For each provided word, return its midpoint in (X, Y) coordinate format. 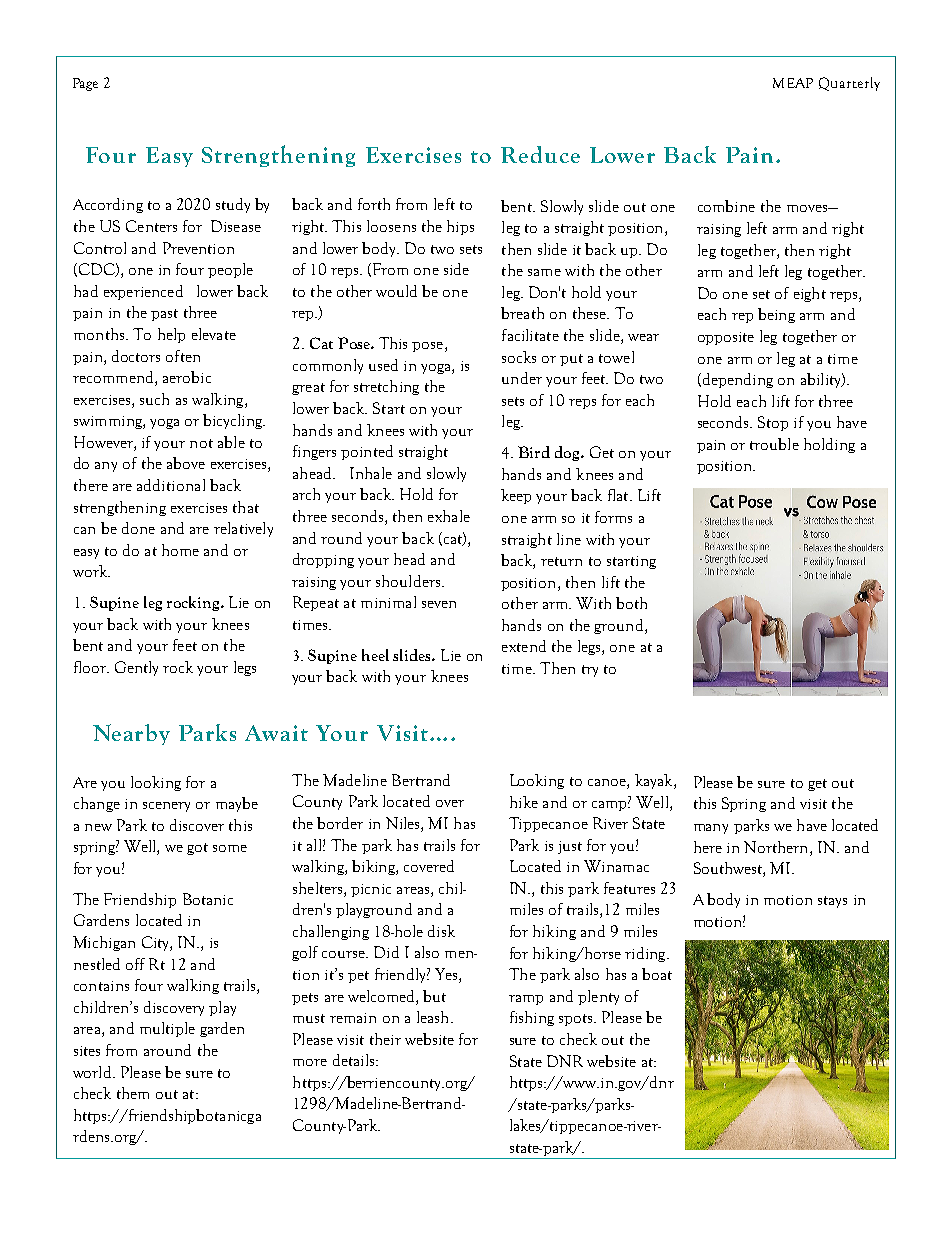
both (631, 603)
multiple (167, 1029)
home (180, 550)
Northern (777, 847)
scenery (166, 807)
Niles (404, 824)
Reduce (540, 154)
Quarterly (849, 84)
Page (85, 84)
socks (519, 357)
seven (439, 604)
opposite (726, 338)
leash (434, 1017)
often (183, 356)
